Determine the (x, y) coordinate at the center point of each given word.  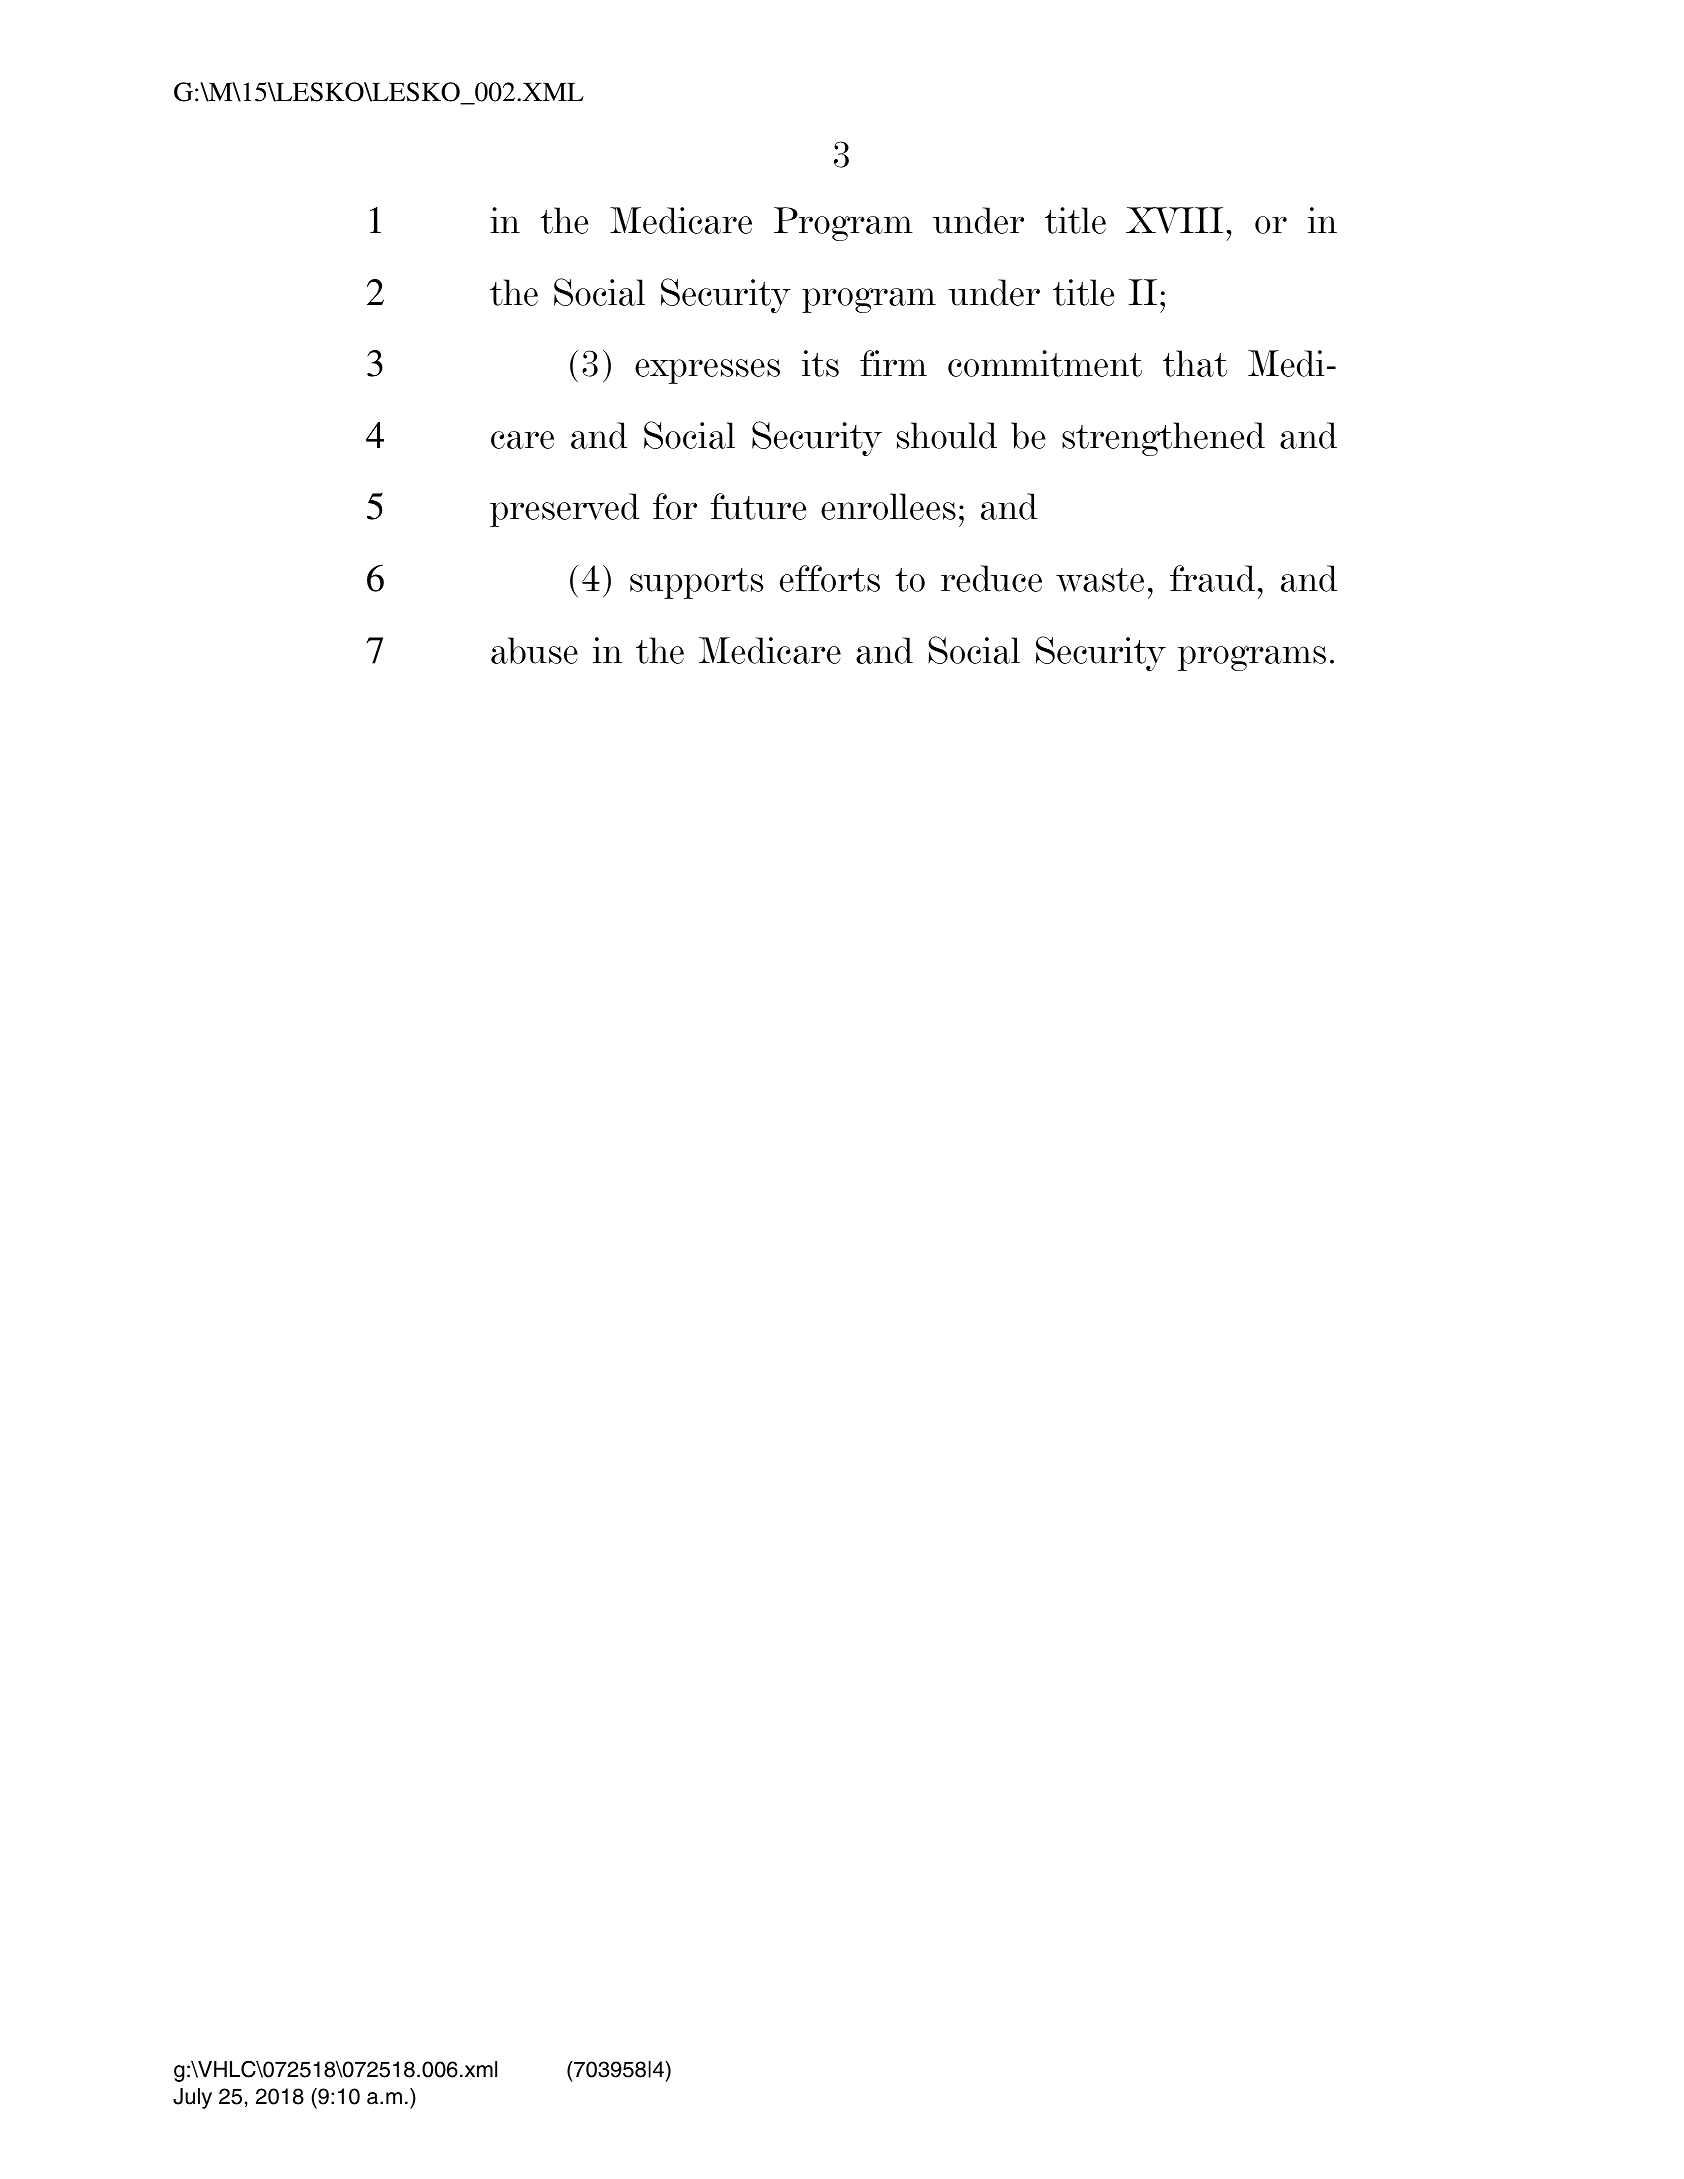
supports (696, 583)
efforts (830, 578)
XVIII (1174, 220)
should (947, 435)
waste (1100, 580)
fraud (1212, 578)
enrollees (888, 506)
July (192, 2098)
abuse (534, 650)
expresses (707, 371)
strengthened (1163, 439)
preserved (564, 510)
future (758, 506)
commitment (1045, 363)
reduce (991, 578)
